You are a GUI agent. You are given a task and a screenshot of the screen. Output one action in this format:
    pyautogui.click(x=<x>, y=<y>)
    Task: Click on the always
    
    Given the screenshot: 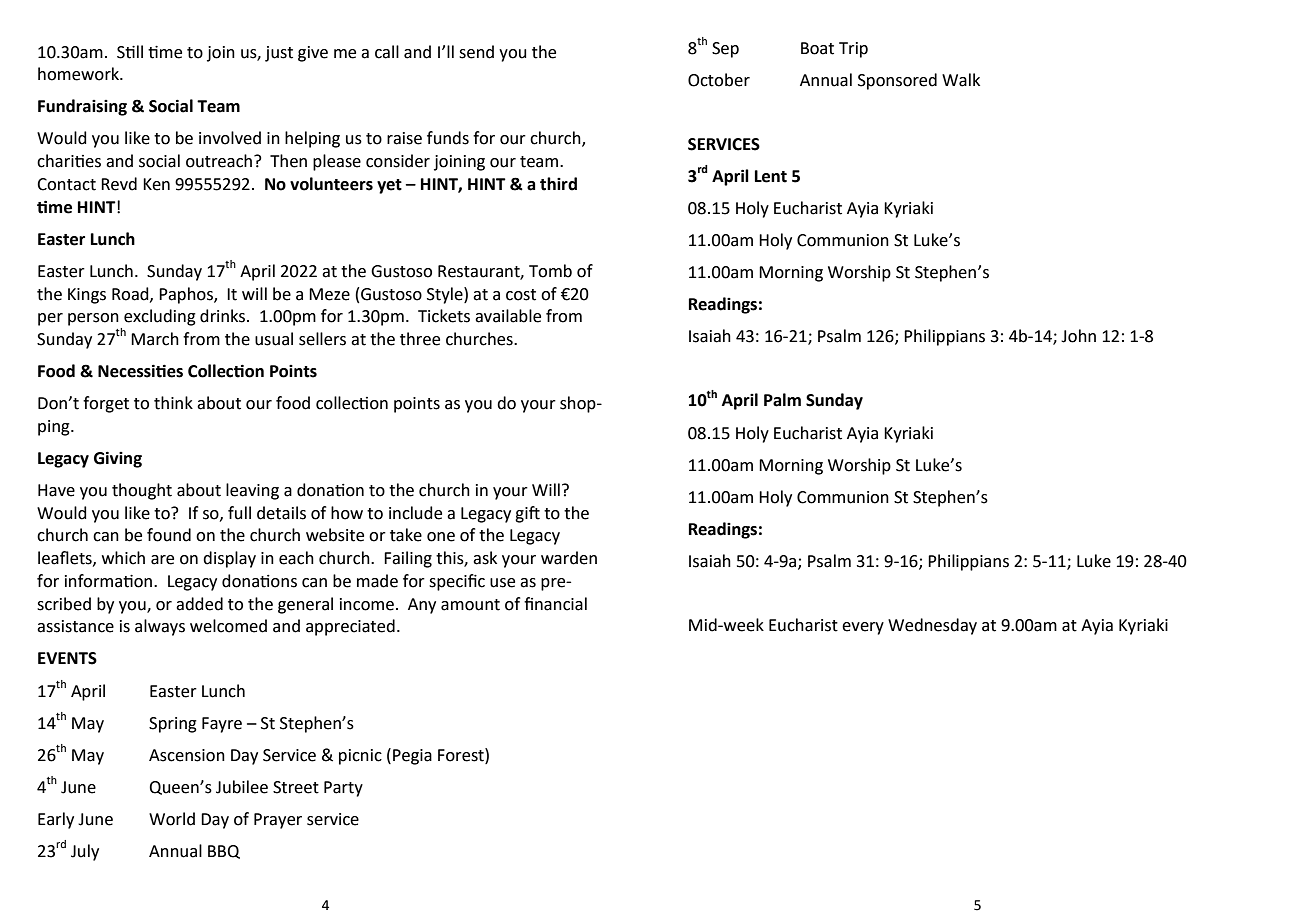 What is the action you would take?
    pyautogui.click(x=160, y=627)
